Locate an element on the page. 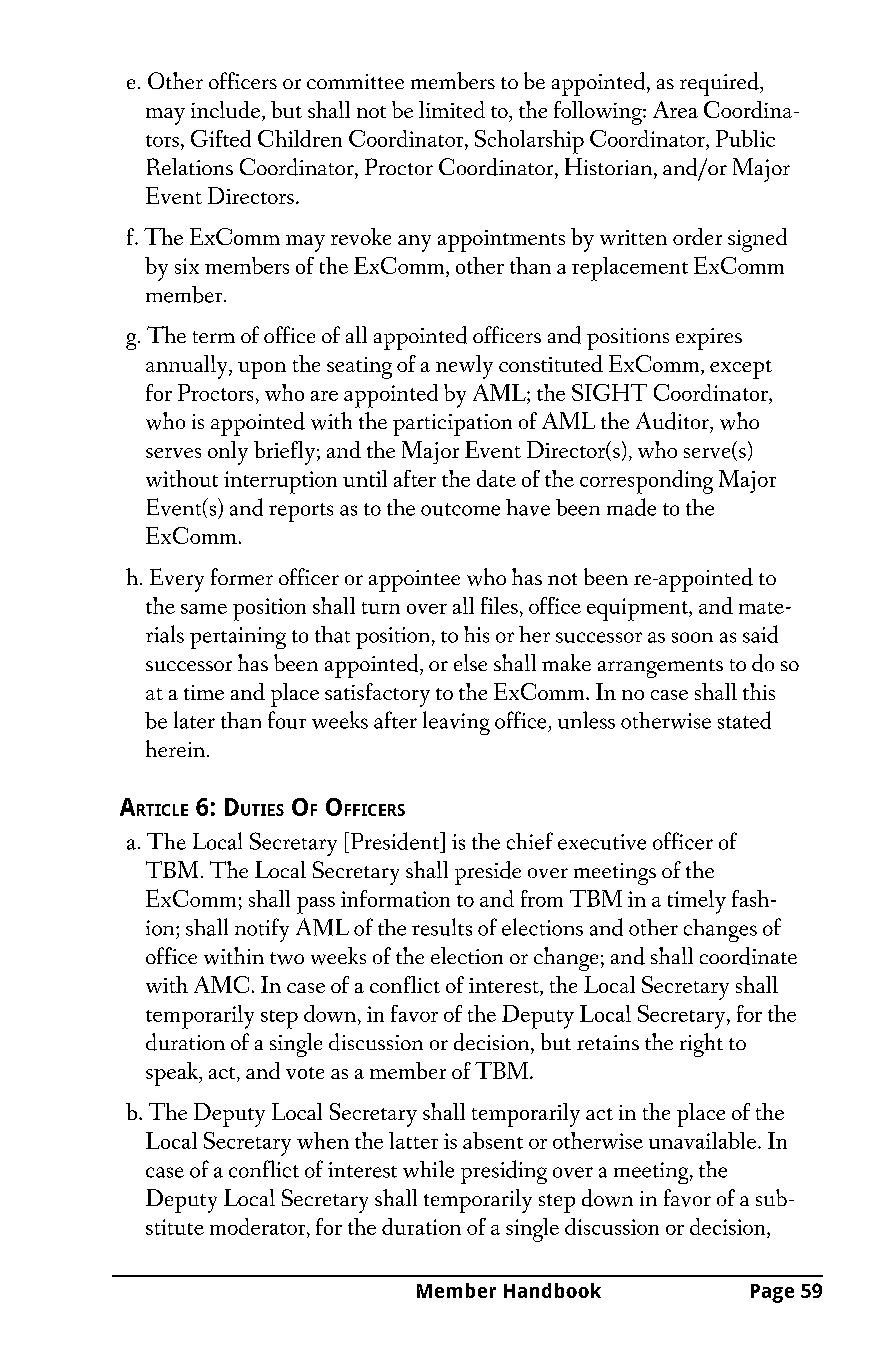  results is located at coordinates (442, 927).
